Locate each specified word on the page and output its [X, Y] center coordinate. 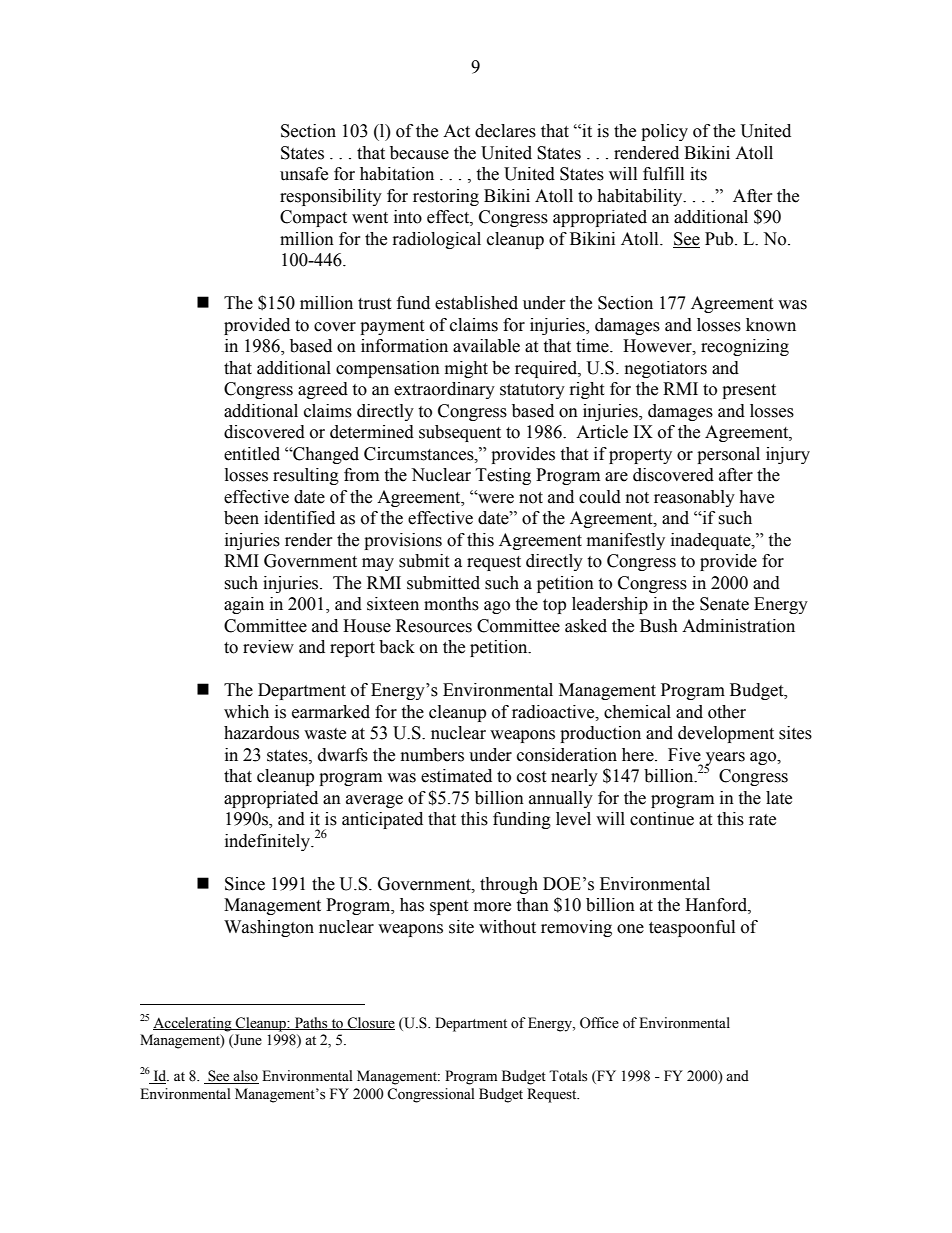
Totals [568, 1076]
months [451, 604]
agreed [323, 390]
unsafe [304, 174]
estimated [456, 776]
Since [245, 884]
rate [762, 820]
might [466, 369]
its [698, 174]
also [245, 1077]
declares [505, 131]
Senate [724, 604]
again [244, 605]
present [749, 391]
